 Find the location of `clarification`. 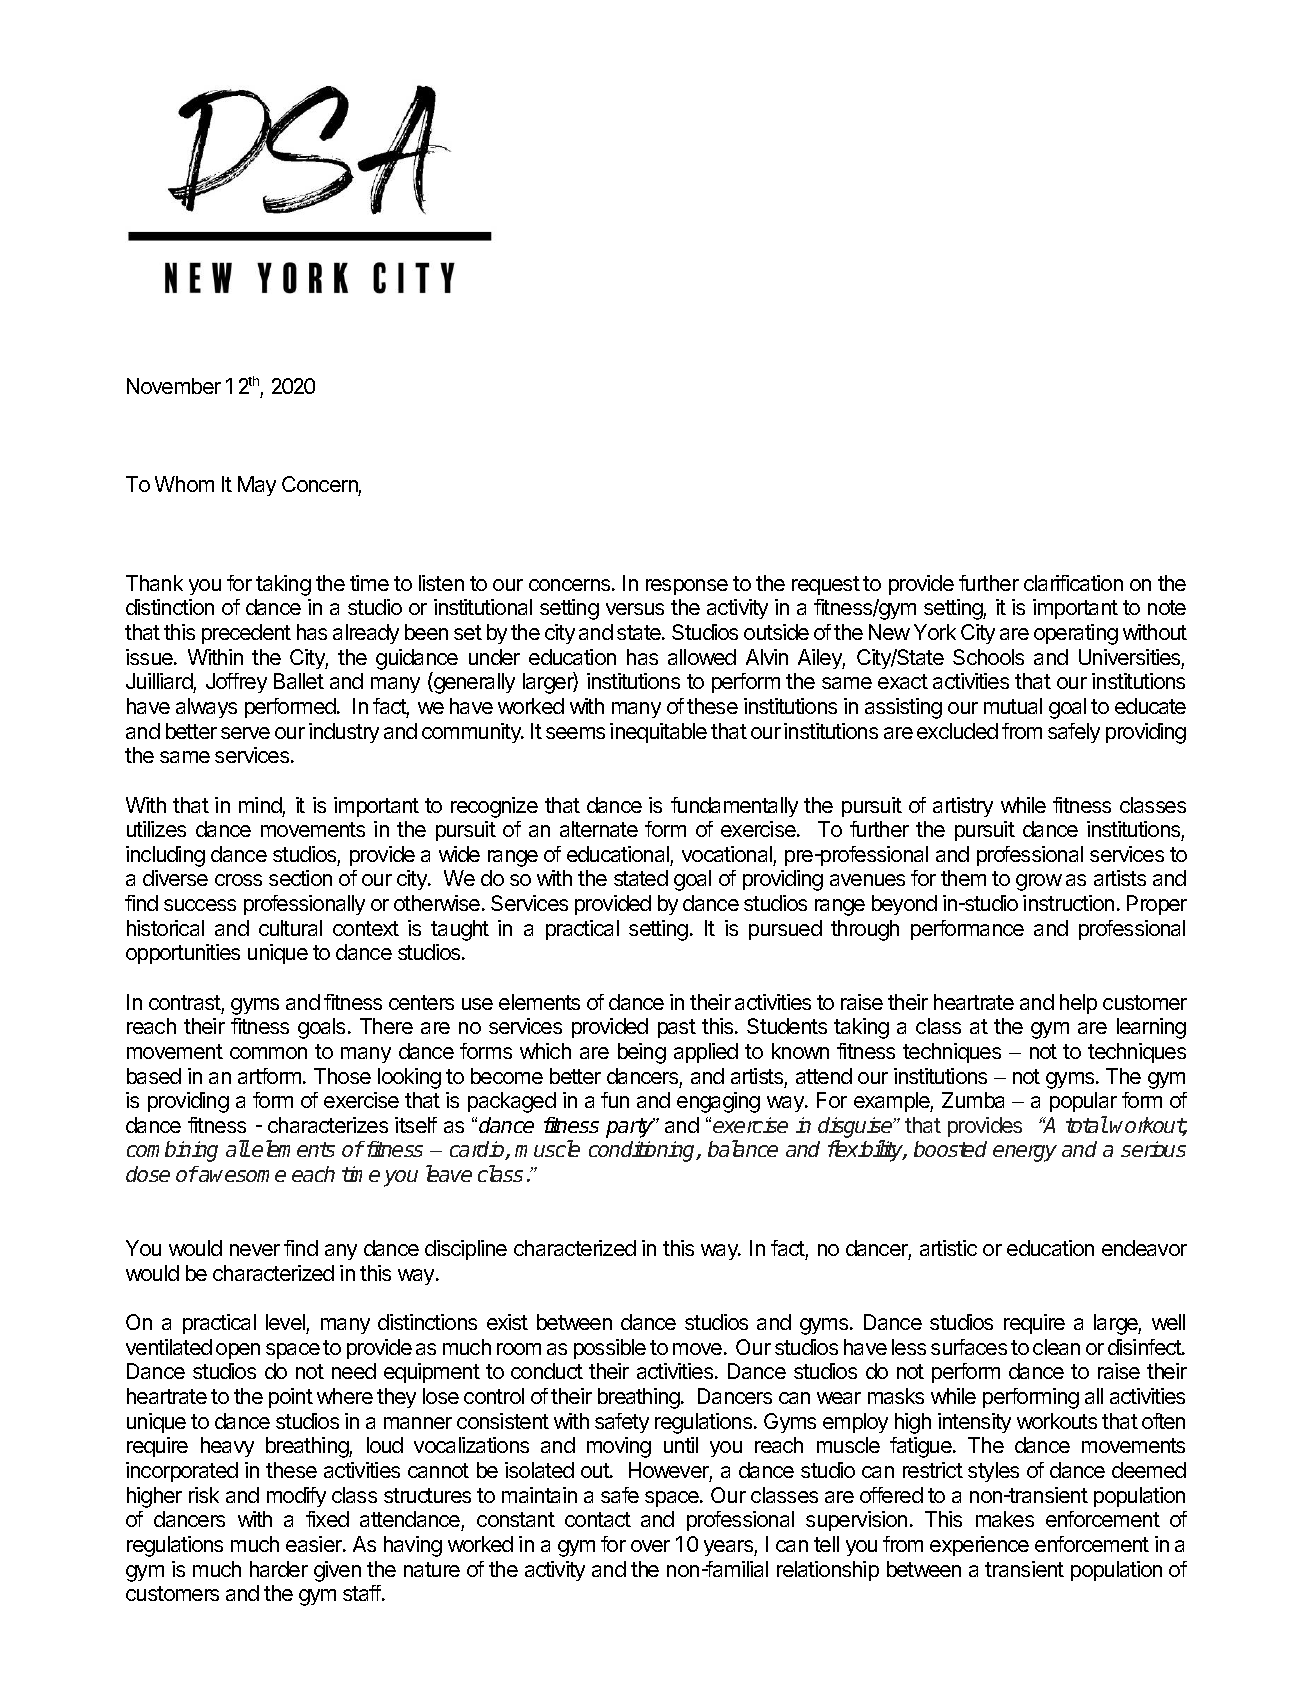

clarification is located at coordinates (1073, 583).
